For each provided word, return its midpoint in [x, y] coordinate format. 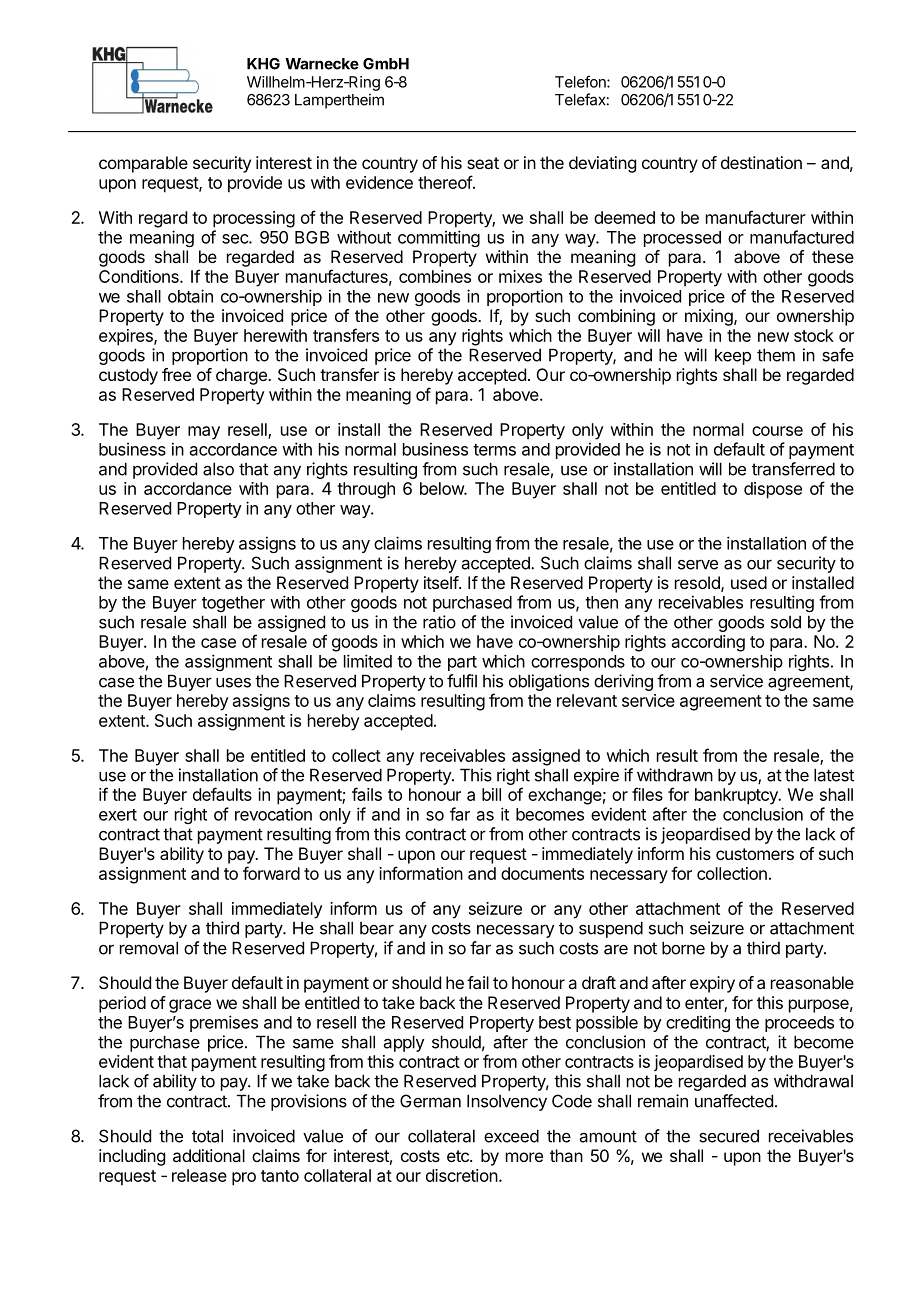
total [207, 1136]
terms [494, 450]
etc [459, 1156]
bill [491, 794]
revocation [273, 814]
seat [483, 163]
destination [761, 162]
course [777, 431]
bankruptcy [737, 796]
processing [254, 219]
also [218, 469]
